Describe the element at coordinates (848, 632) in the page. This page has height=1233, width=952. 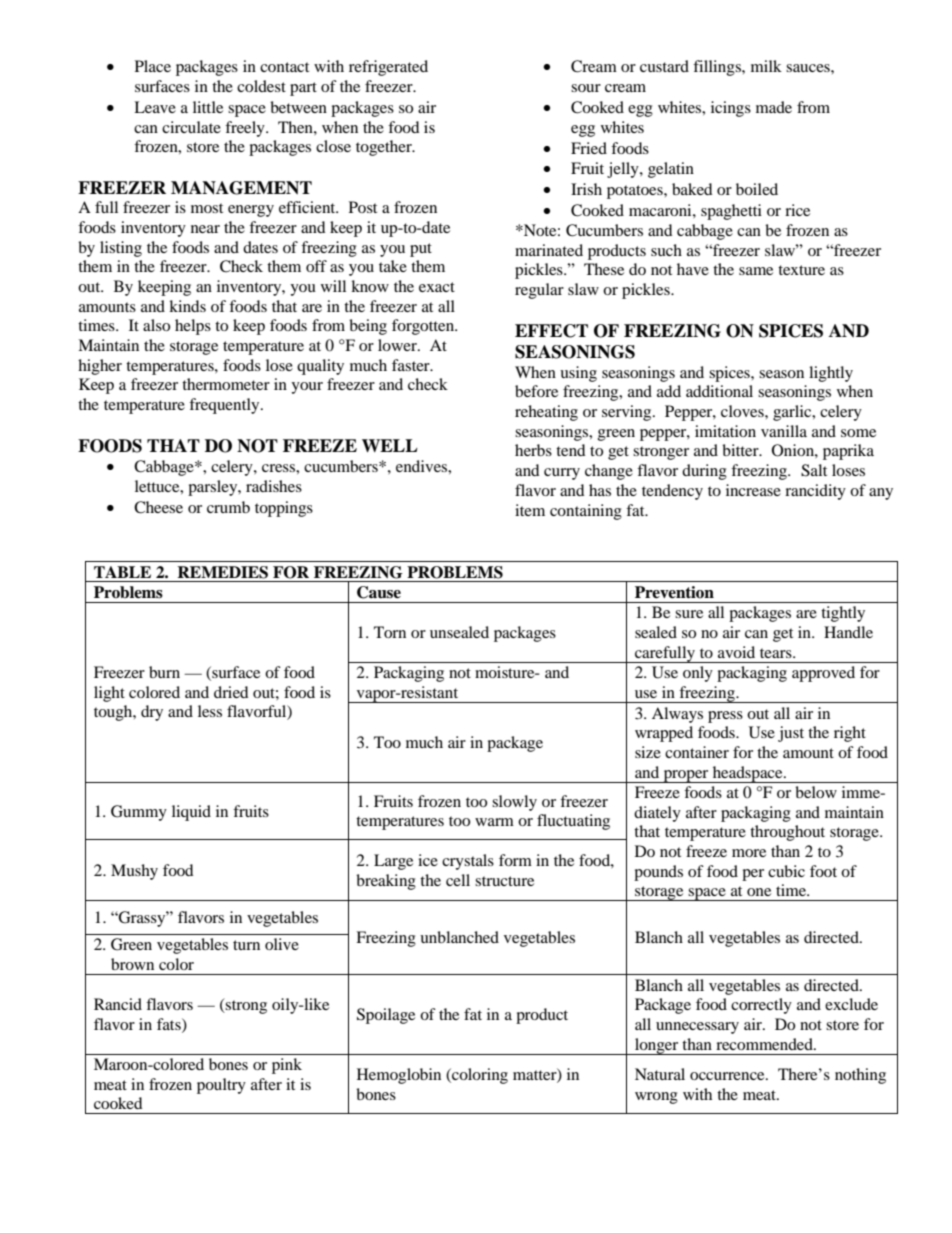
I see `Handle` at that location.
